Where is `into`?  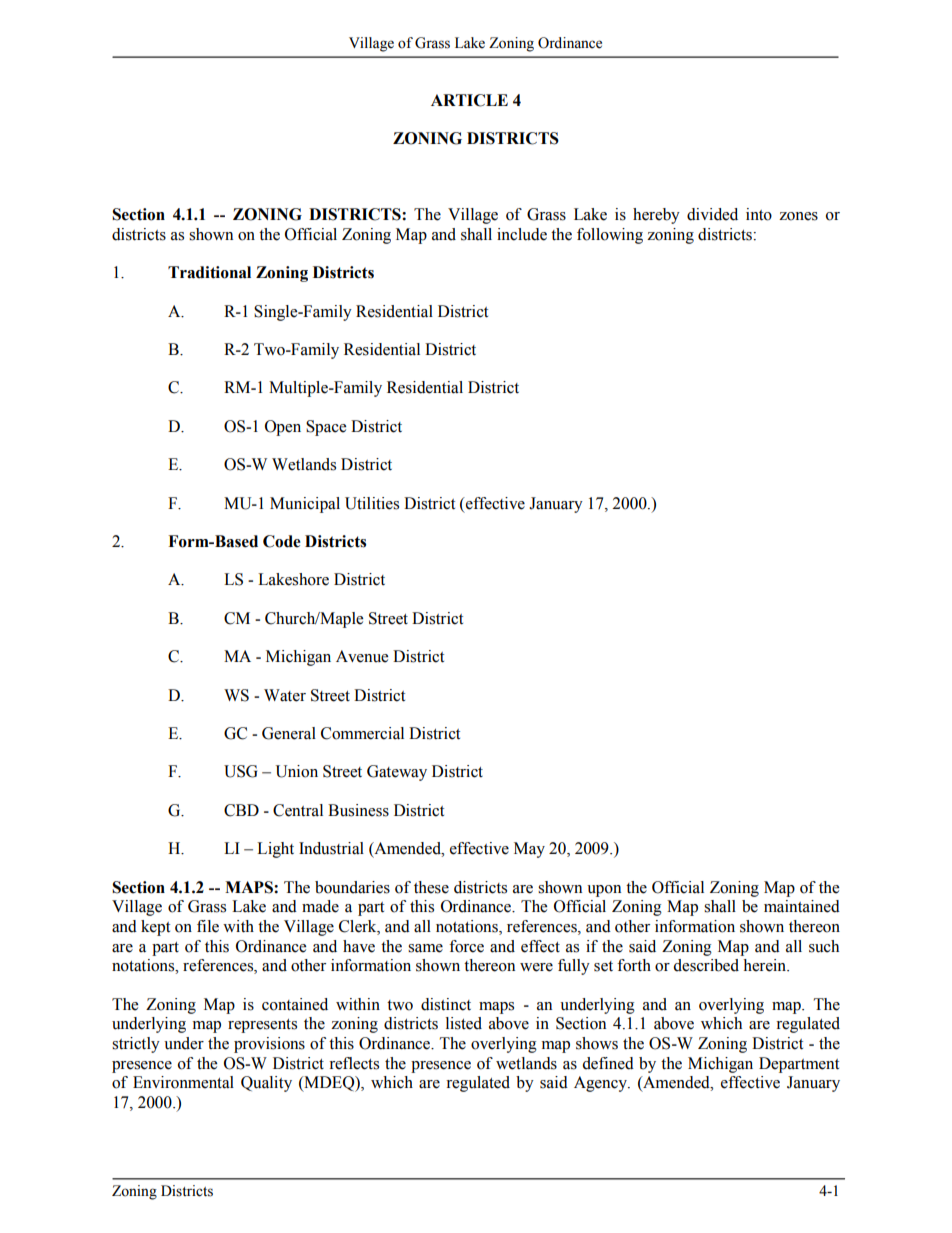
into is located at coordinates (759, 214).
